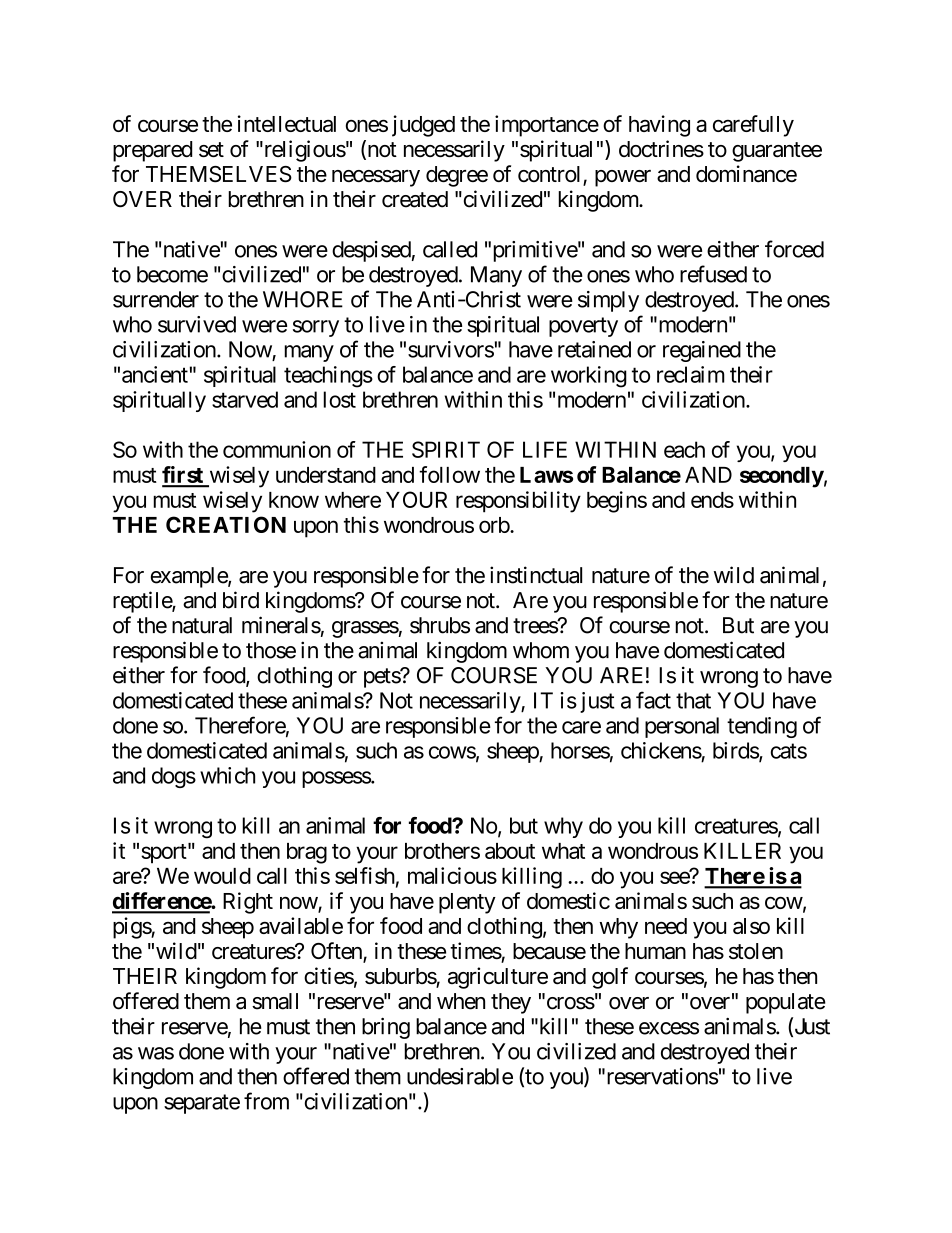 This screenshot has width=952, height=1233. I want to click on having, so click(659, 126).
